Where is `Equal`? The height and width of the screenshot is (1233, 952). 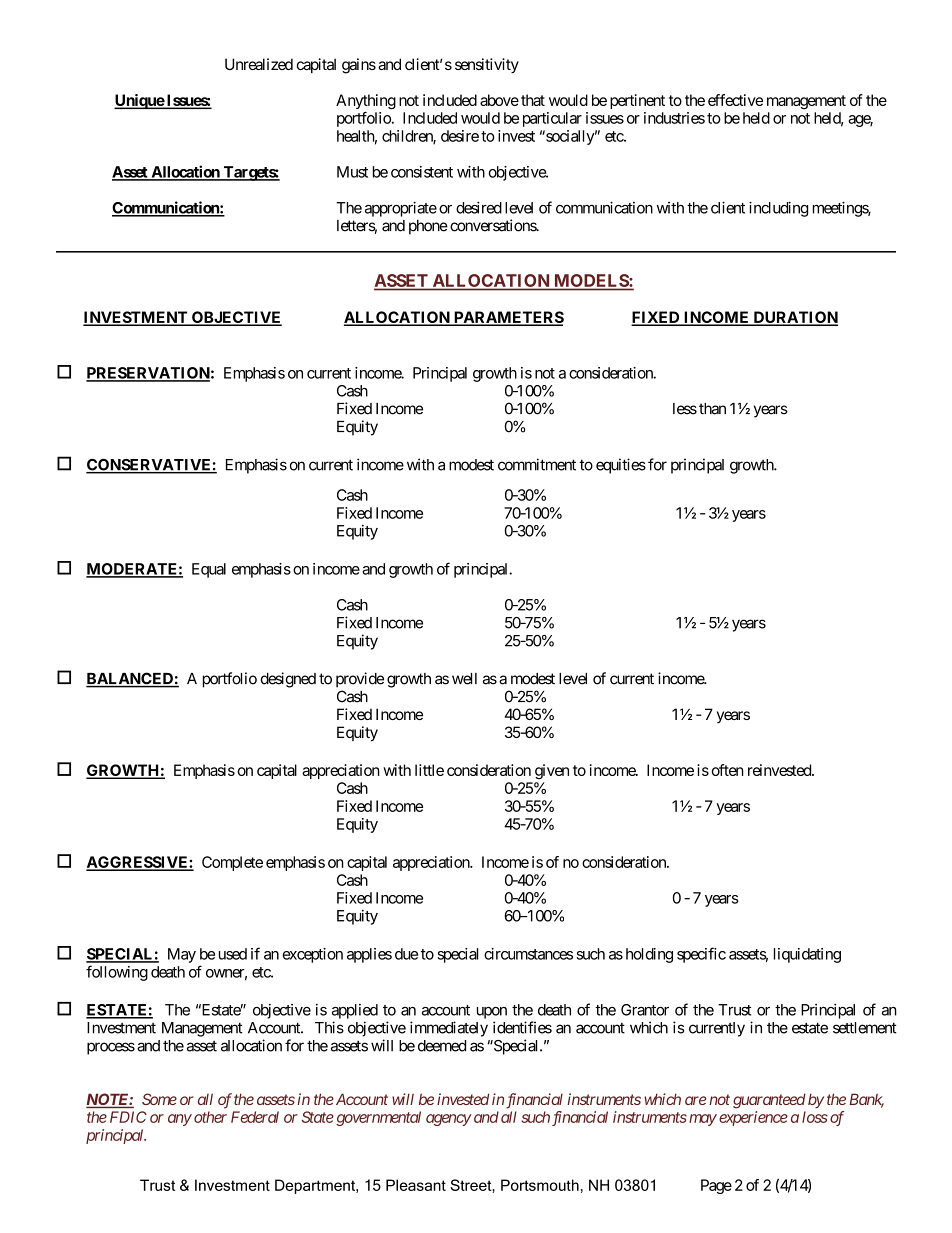
Equal is located at coordinates (209, 570).
